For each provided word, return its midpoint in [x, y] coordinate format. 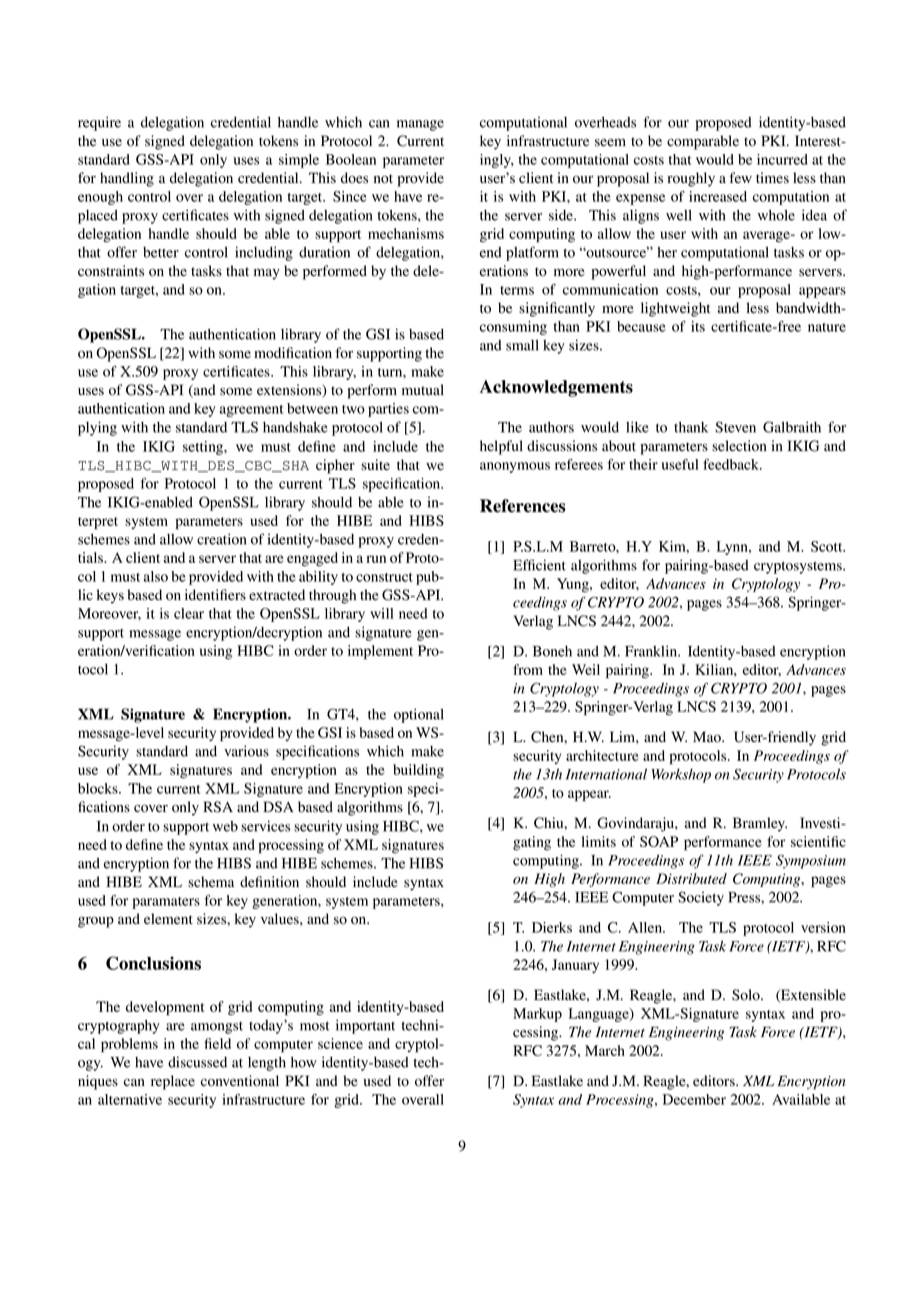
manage [420, 125]
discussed [197, 1062]
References [523, 506]
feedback [732, 464]
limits [599, 841]
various [246, 751]
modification [293, 353]
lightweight [675, 309]
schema [211, 882]
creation [221, 539]
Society [701, 898]
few [741, 177]
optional [419, 715]
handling [127, 179]
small [522, 345]
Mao [708, 737]
